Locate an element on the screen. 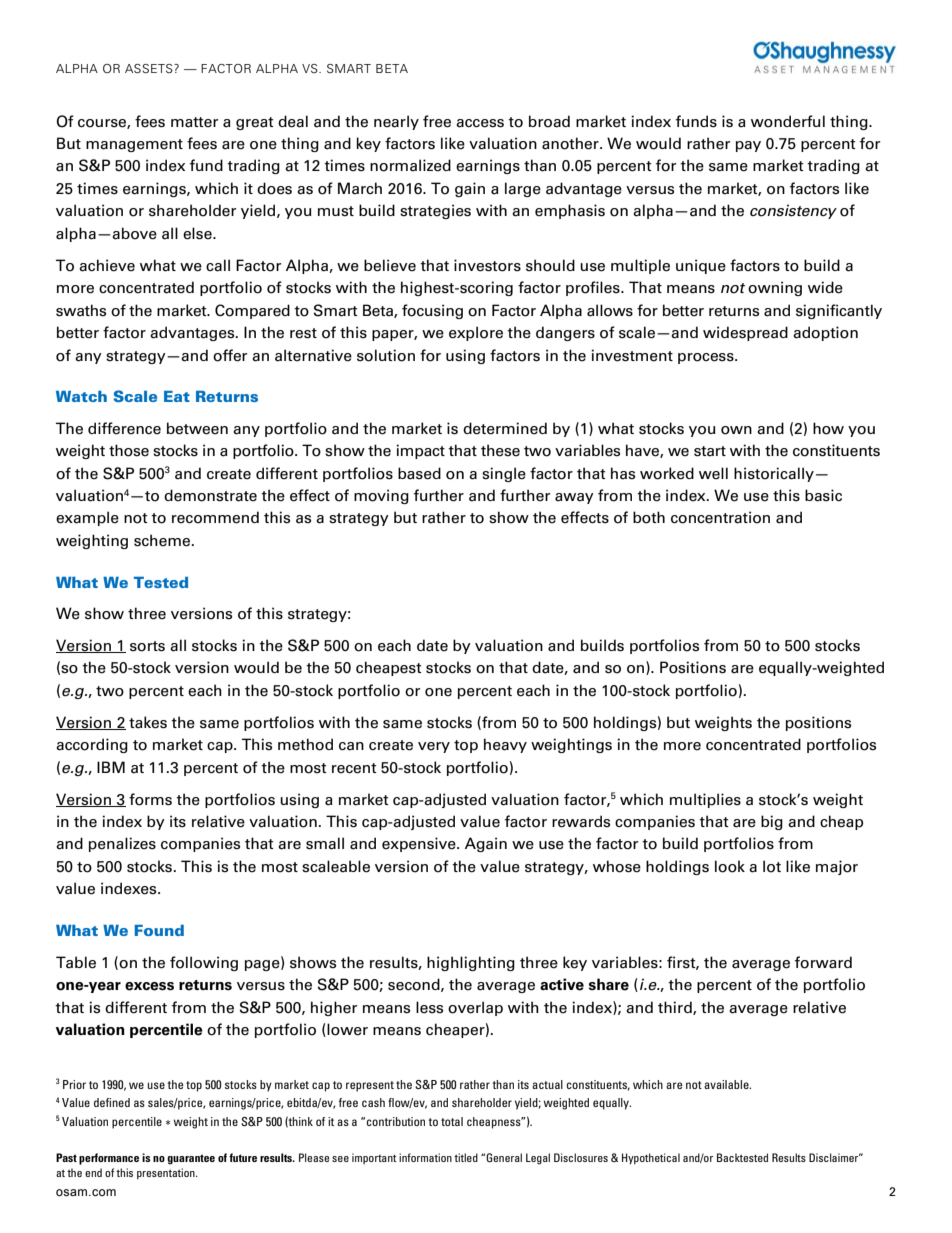 The image size is (952, 1233). wonderful is located at coordinates (788, 121).
